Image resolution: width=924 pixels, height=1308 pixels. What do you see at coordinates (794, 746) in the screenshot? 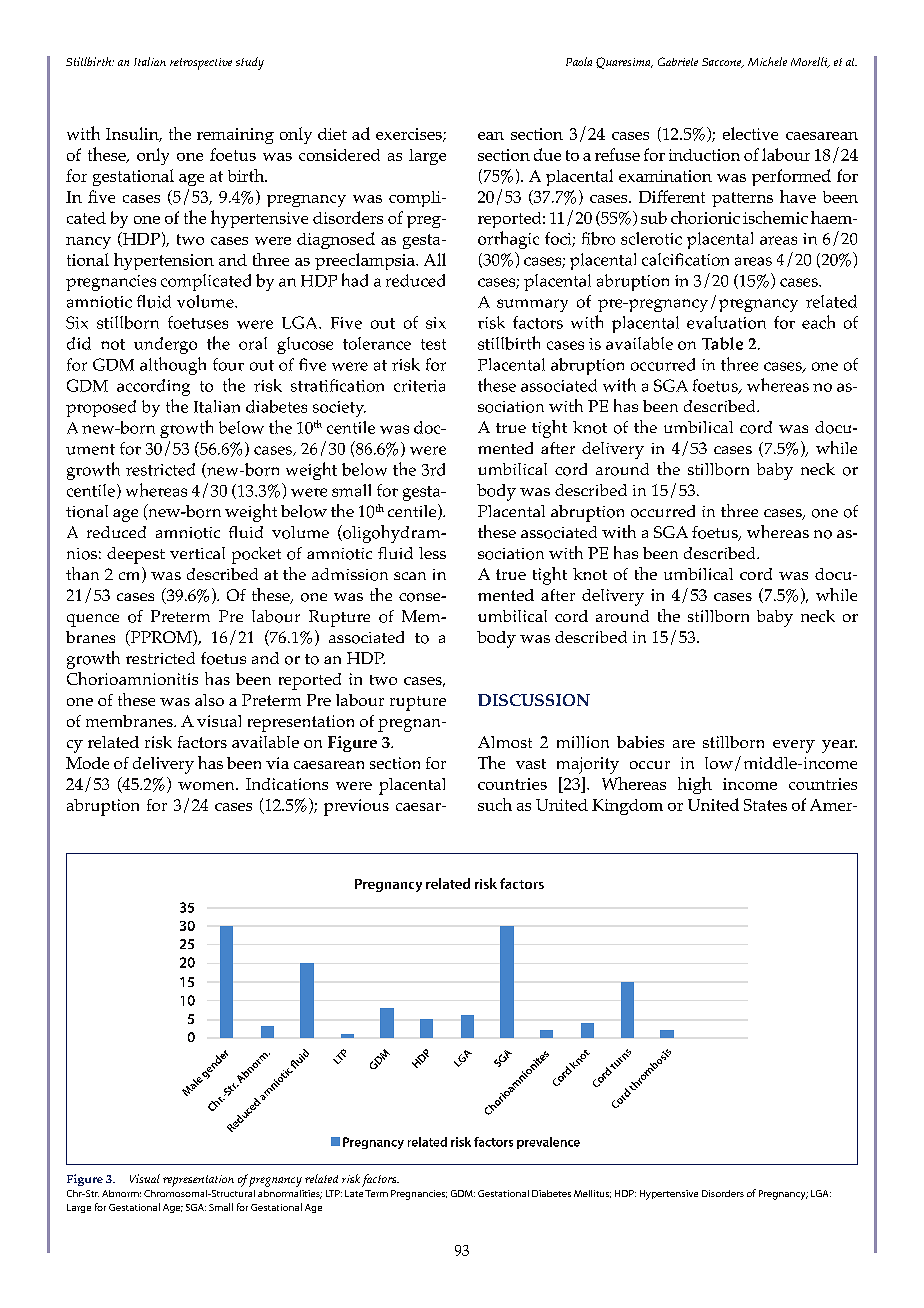
I see `every` at bounding box center [794, 746].
